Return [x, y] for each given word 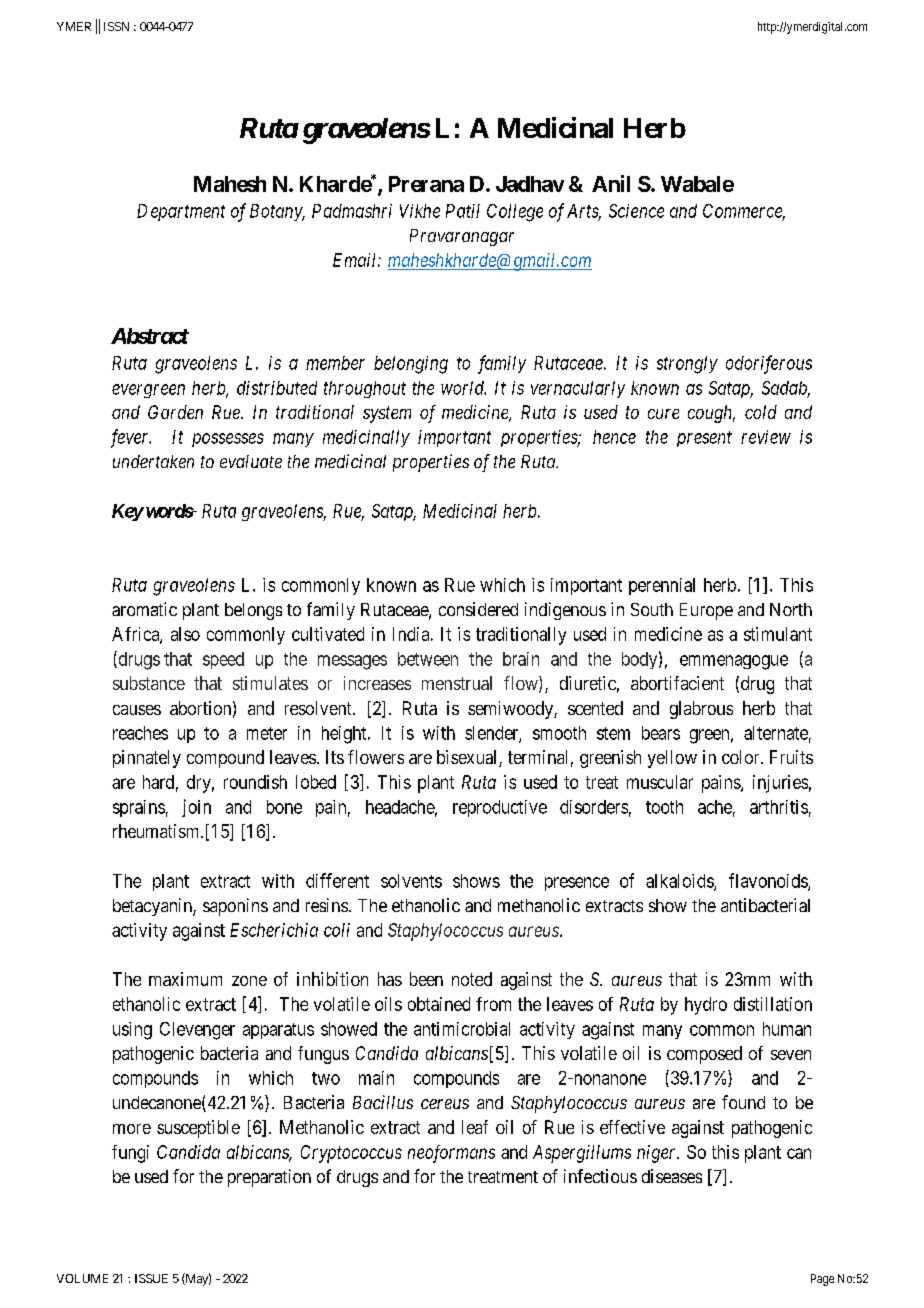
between [428, 659]
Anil [611, 183]
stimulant [778, 634]
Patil [463, 211]
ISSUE [151, 1278]
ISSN [116, 26]
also [185, 634]
